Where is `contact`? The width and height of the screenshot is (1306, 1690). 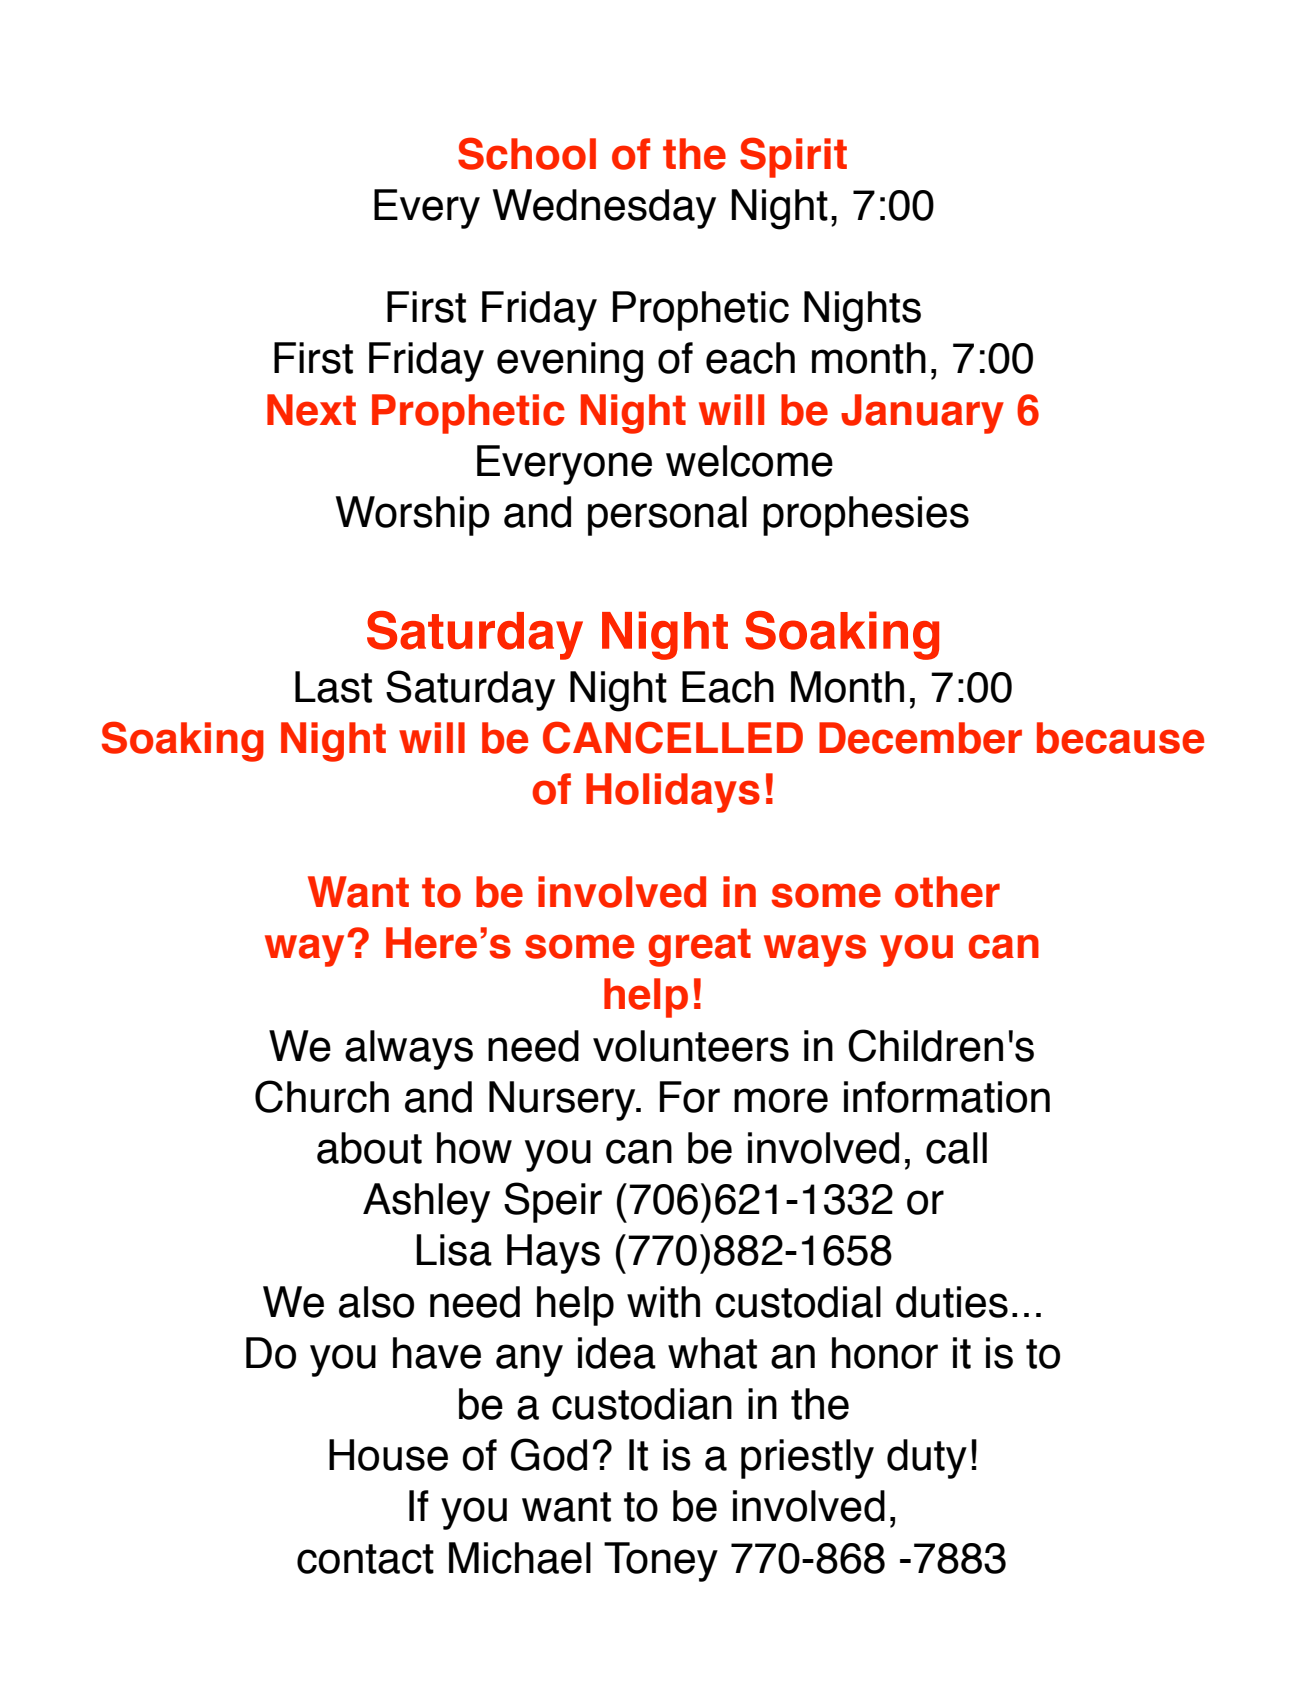
contact is located at coordinates (365, 1559).
